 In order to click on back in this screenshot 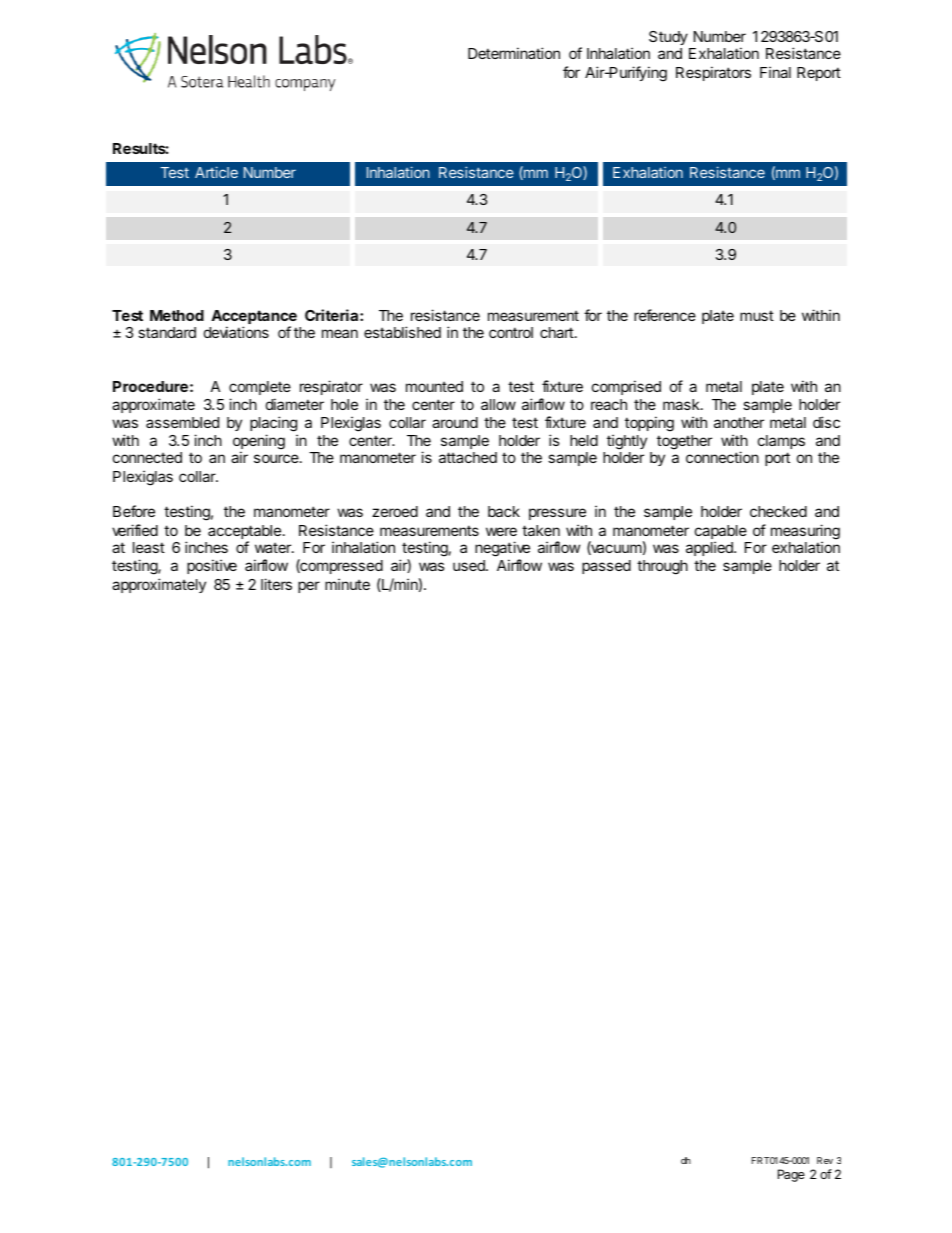, I will do `click(504, 511)`.
